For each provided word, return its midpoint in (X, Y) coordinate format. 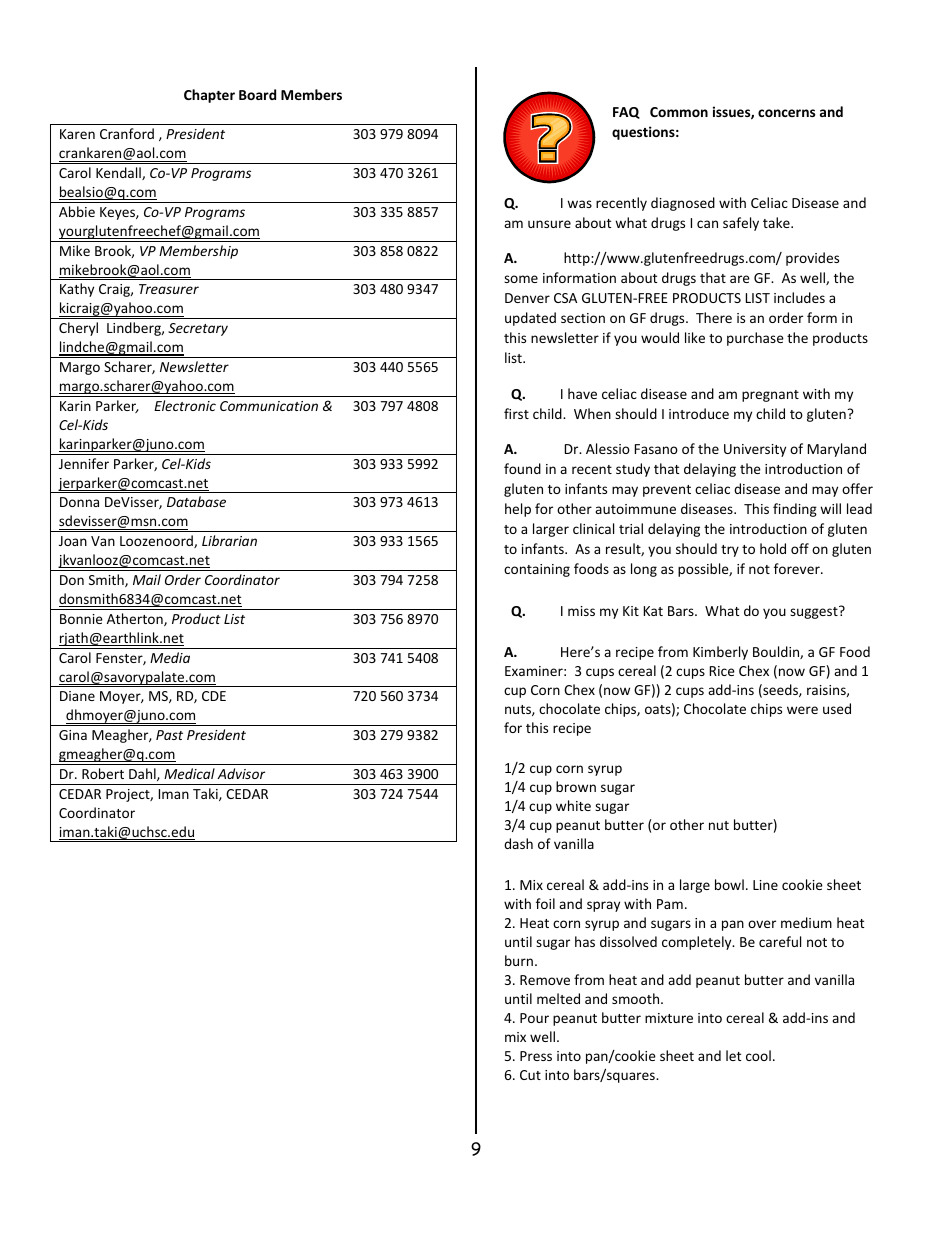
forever (798, 568)
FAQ (626, 113)
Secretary (198, 329)
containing (537, 570)
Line (765, 885)
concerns (786, 113)
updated (530, 319)
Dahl (143, 774)
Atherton (136, 619)
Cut (530, 1075)
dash (518, 843)
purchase (755, 339)
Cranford (127, 133)
